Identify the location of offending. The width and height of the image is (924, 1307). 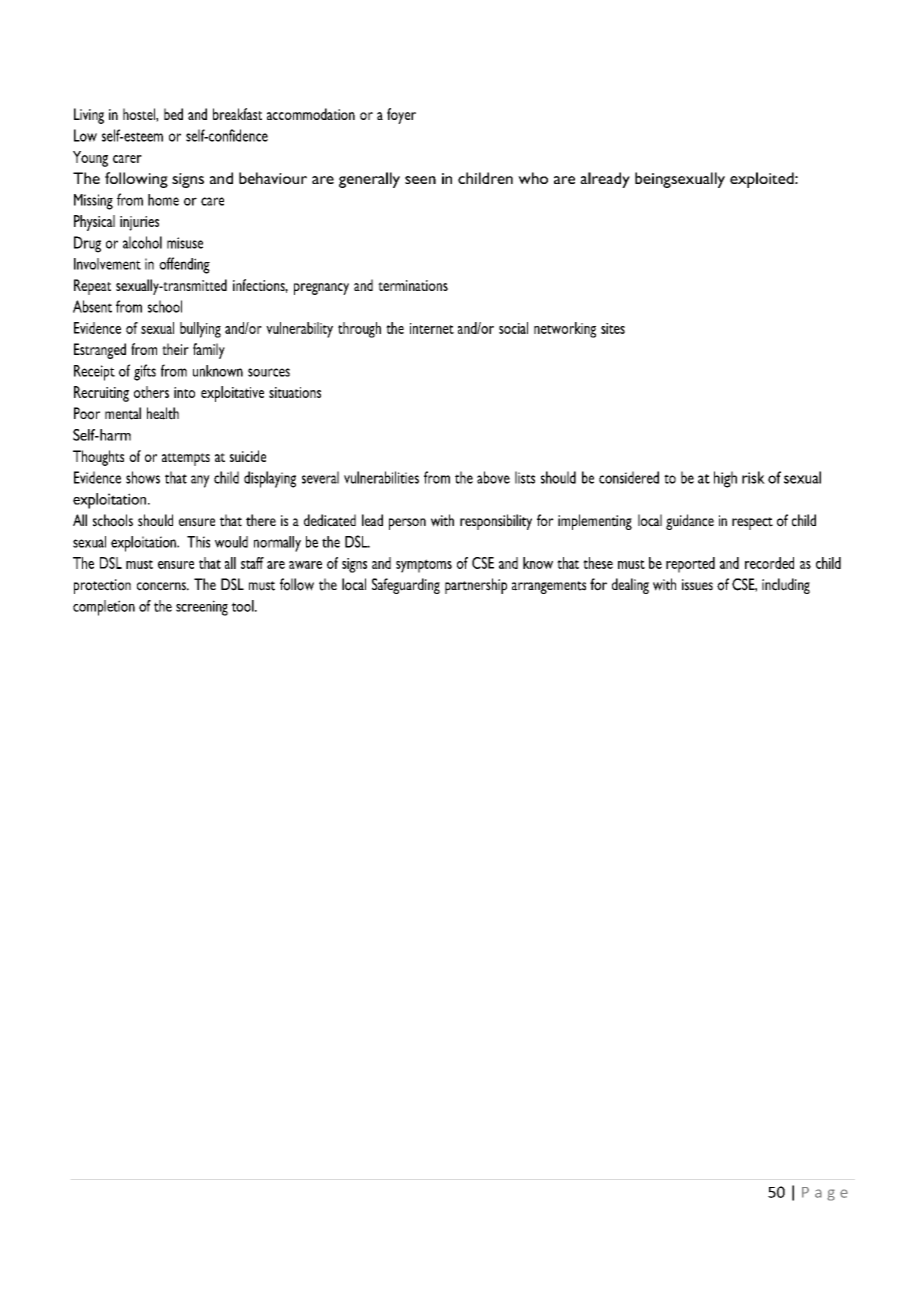
(184, 265).
